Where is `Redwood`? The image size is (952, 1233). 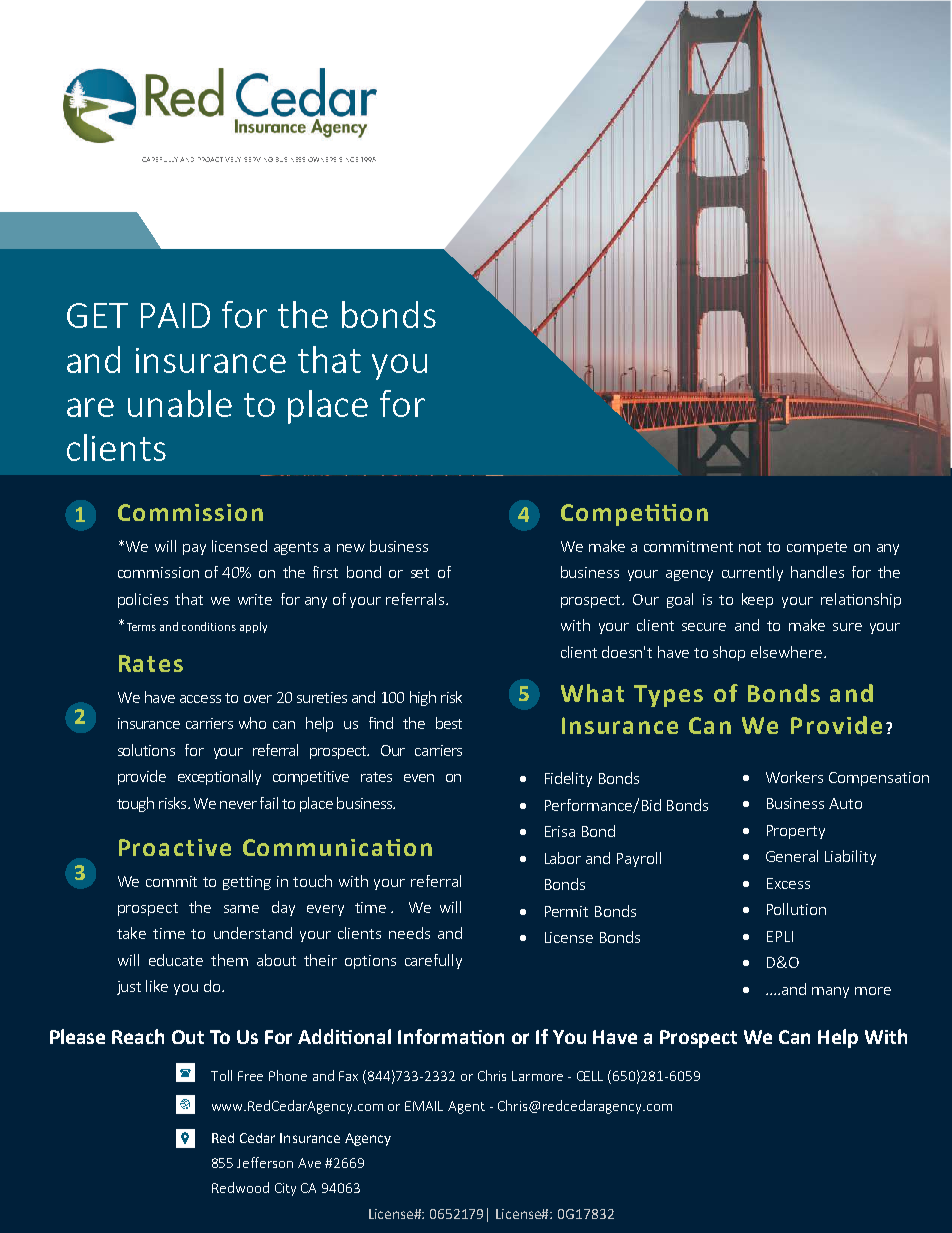
Redwood is located at coordinates (240, 1187).
